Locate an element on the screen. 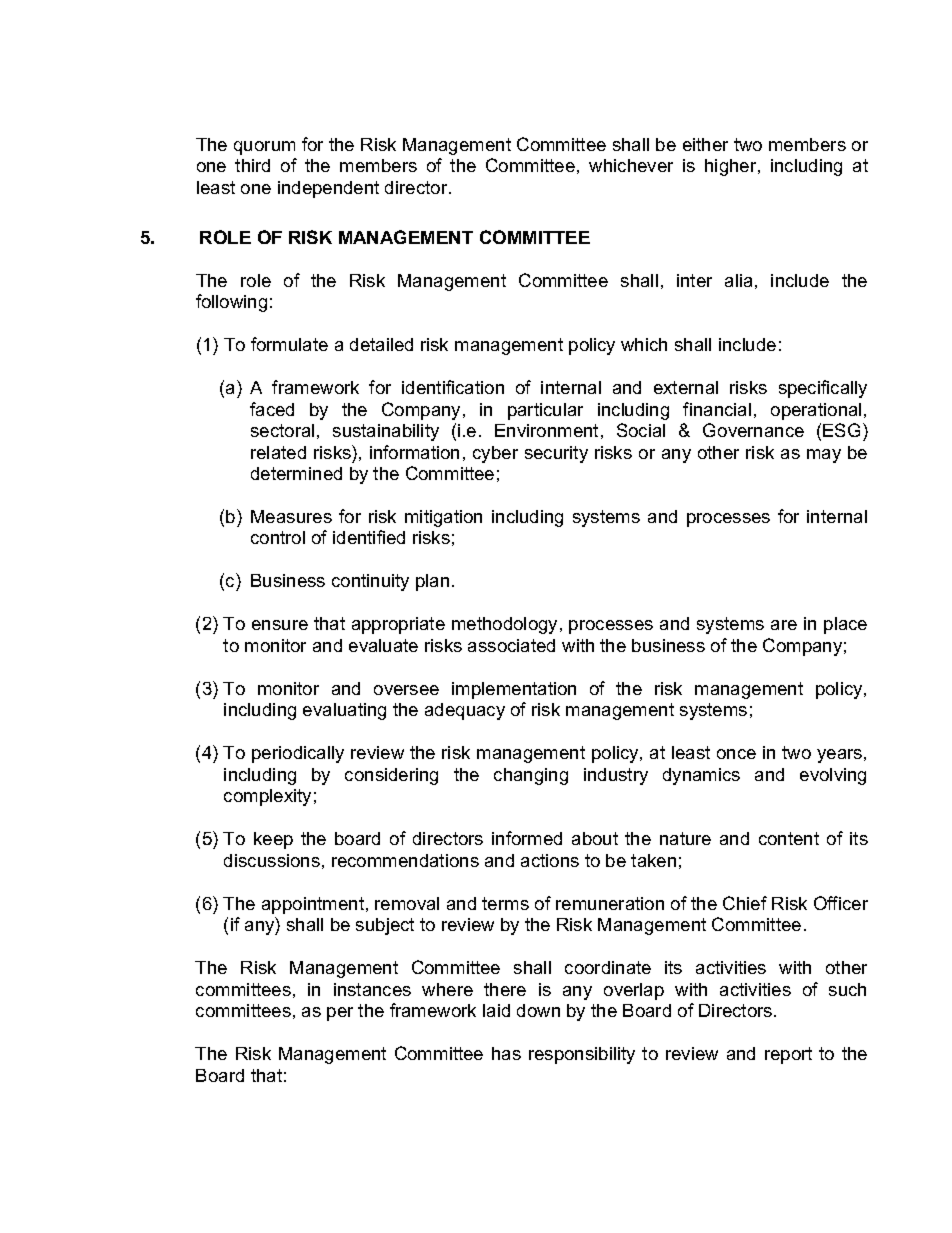  faced is located at coordinates (272, 409).
